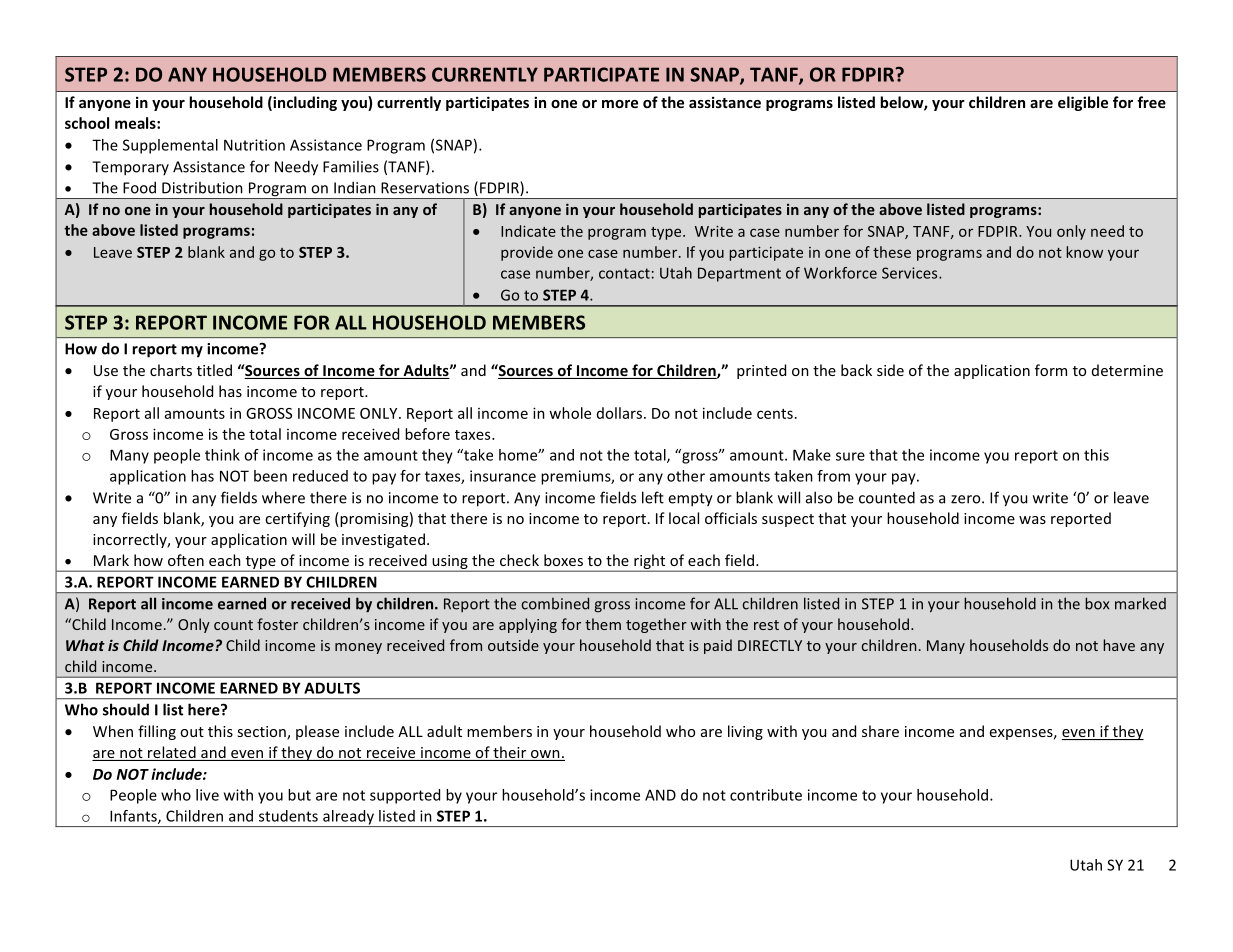 The height and width of the screenshot is (952, 1233). Describe the element at coordinates (186, 560) in the screenshot. I see `often` at that location.
